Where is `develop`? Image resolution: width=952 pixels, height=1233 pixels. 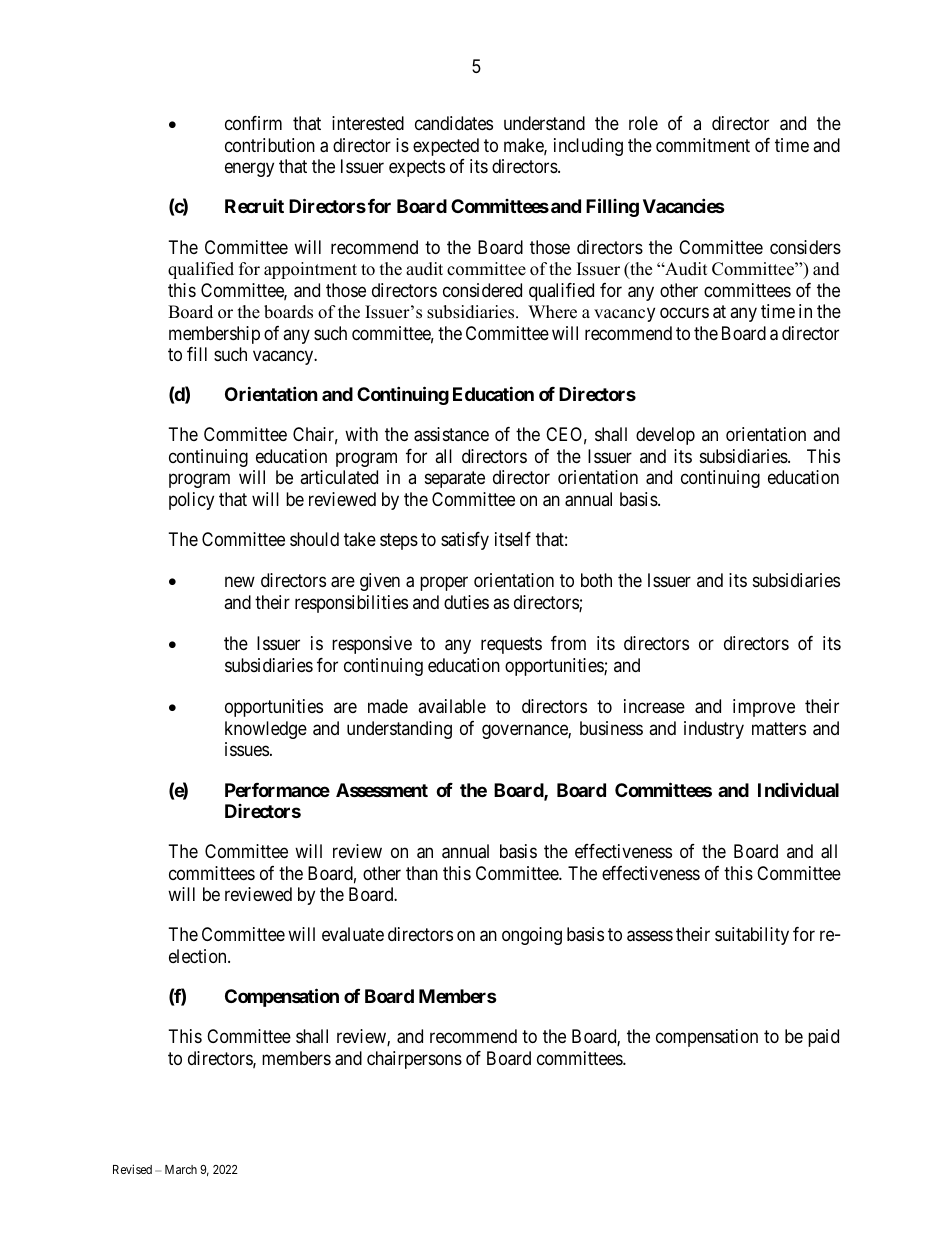
develop is located at coordinates (665, 436).
